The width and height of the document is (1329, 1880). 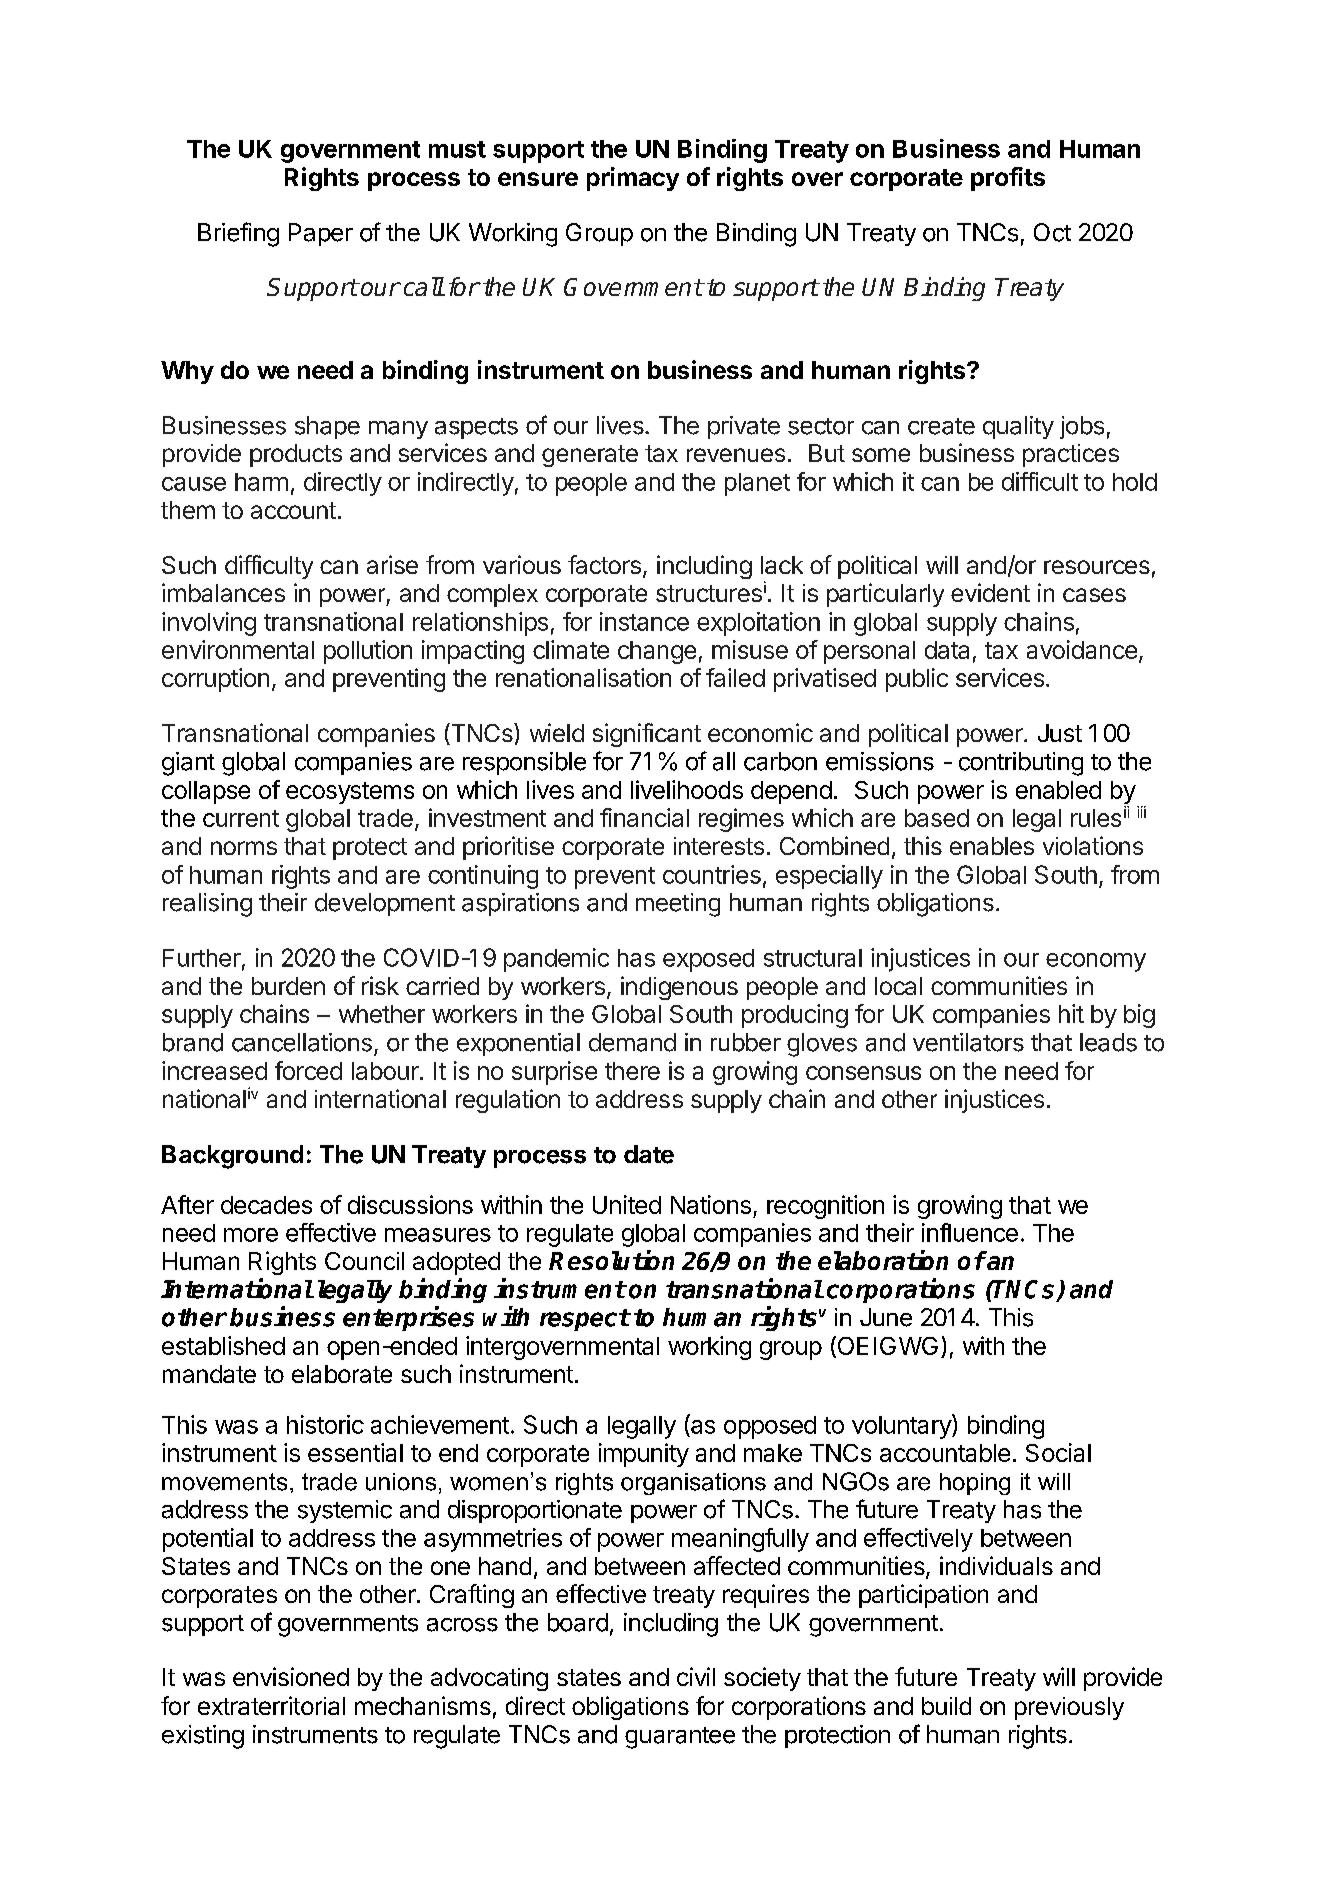 What do you see at coordinates (266, 1205) in the document?
I see `decades` at bounding box center [266, 1205].
